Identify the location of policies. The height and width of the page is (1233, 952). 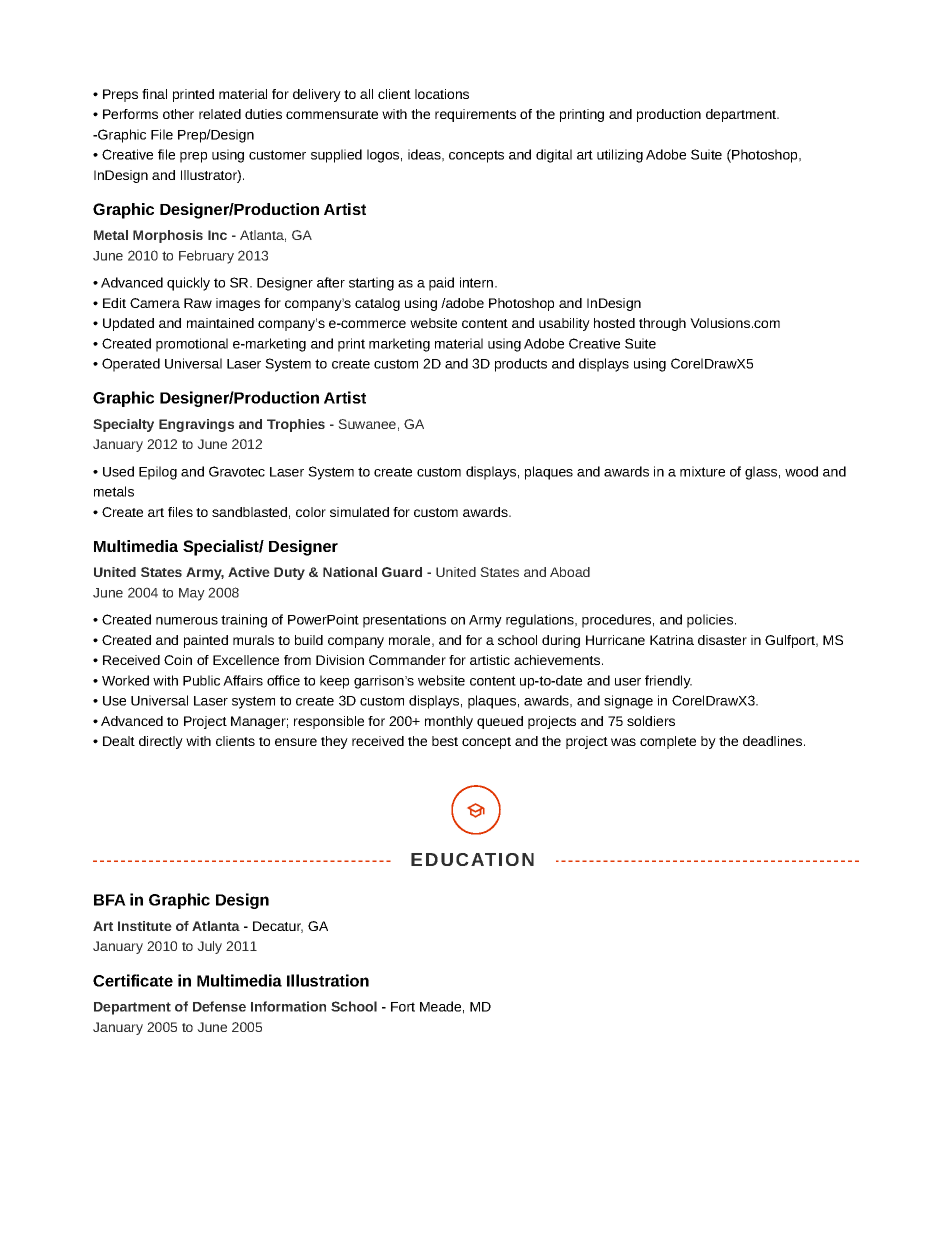
(711, 621).
